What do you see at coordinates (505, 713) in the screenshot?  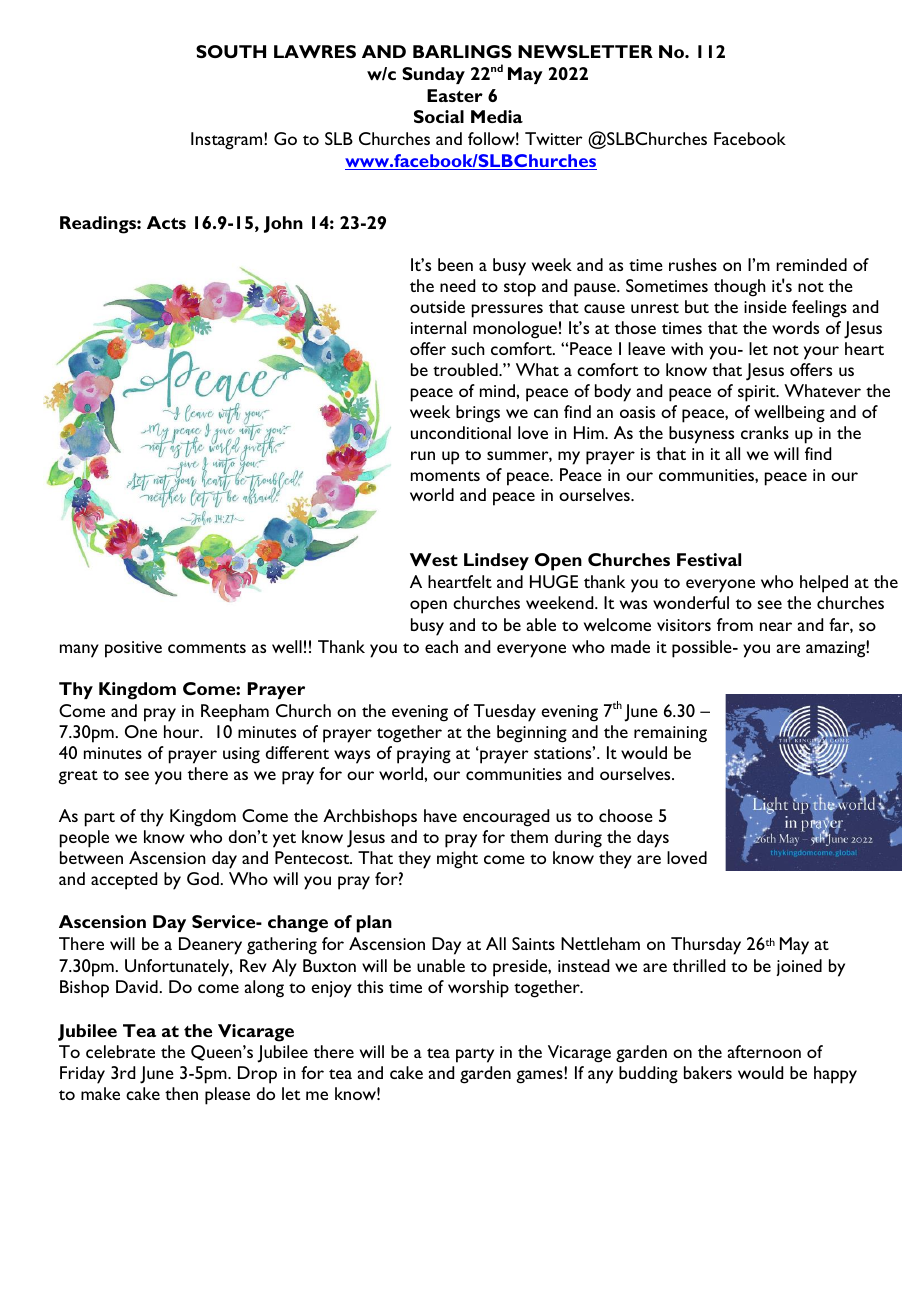 I see `Tuesday` at bounding box center [505, 713].
